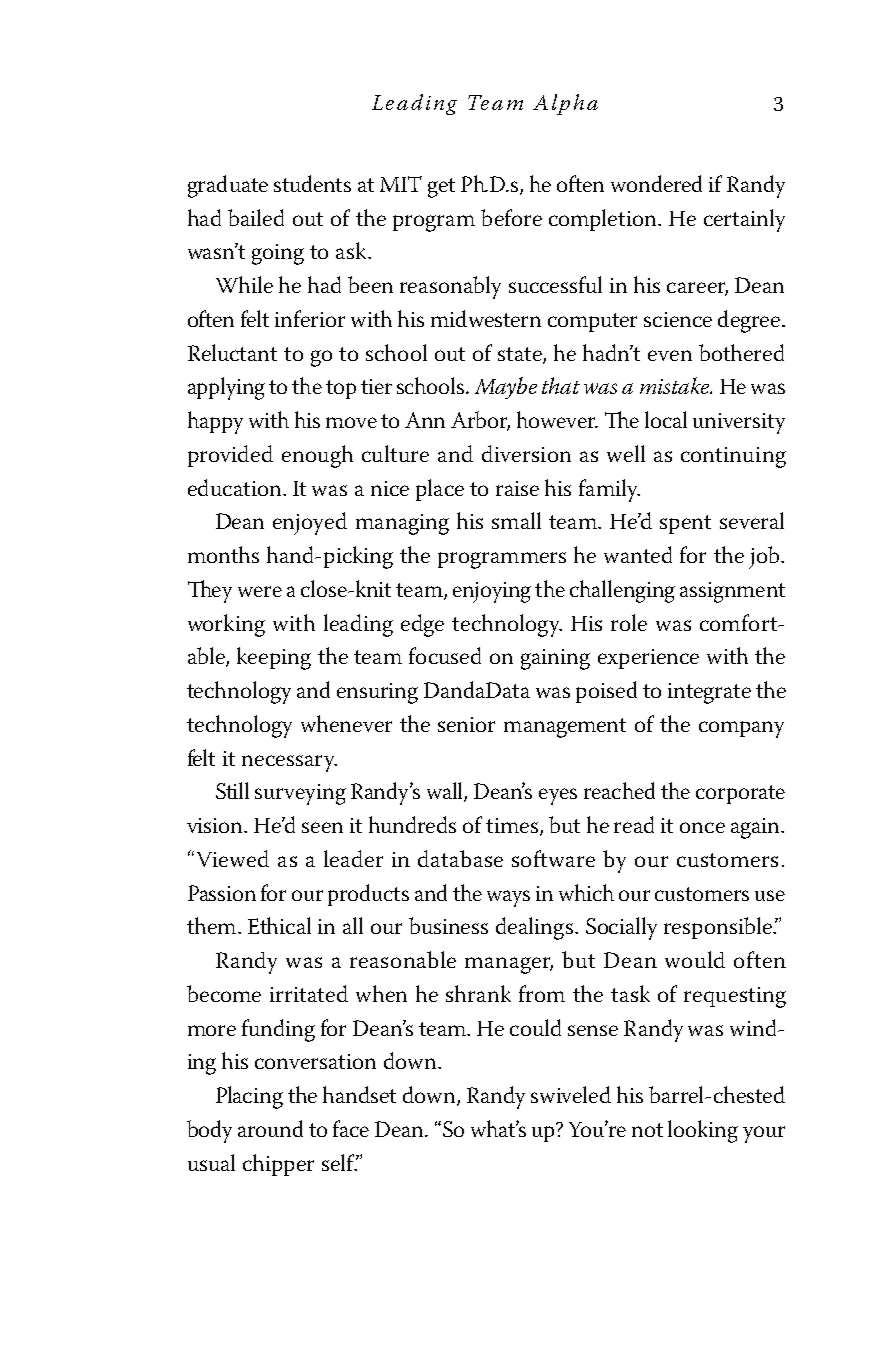  Describe the element at coordinates (312, 183) in the screenshot. I see `students` at that location.
